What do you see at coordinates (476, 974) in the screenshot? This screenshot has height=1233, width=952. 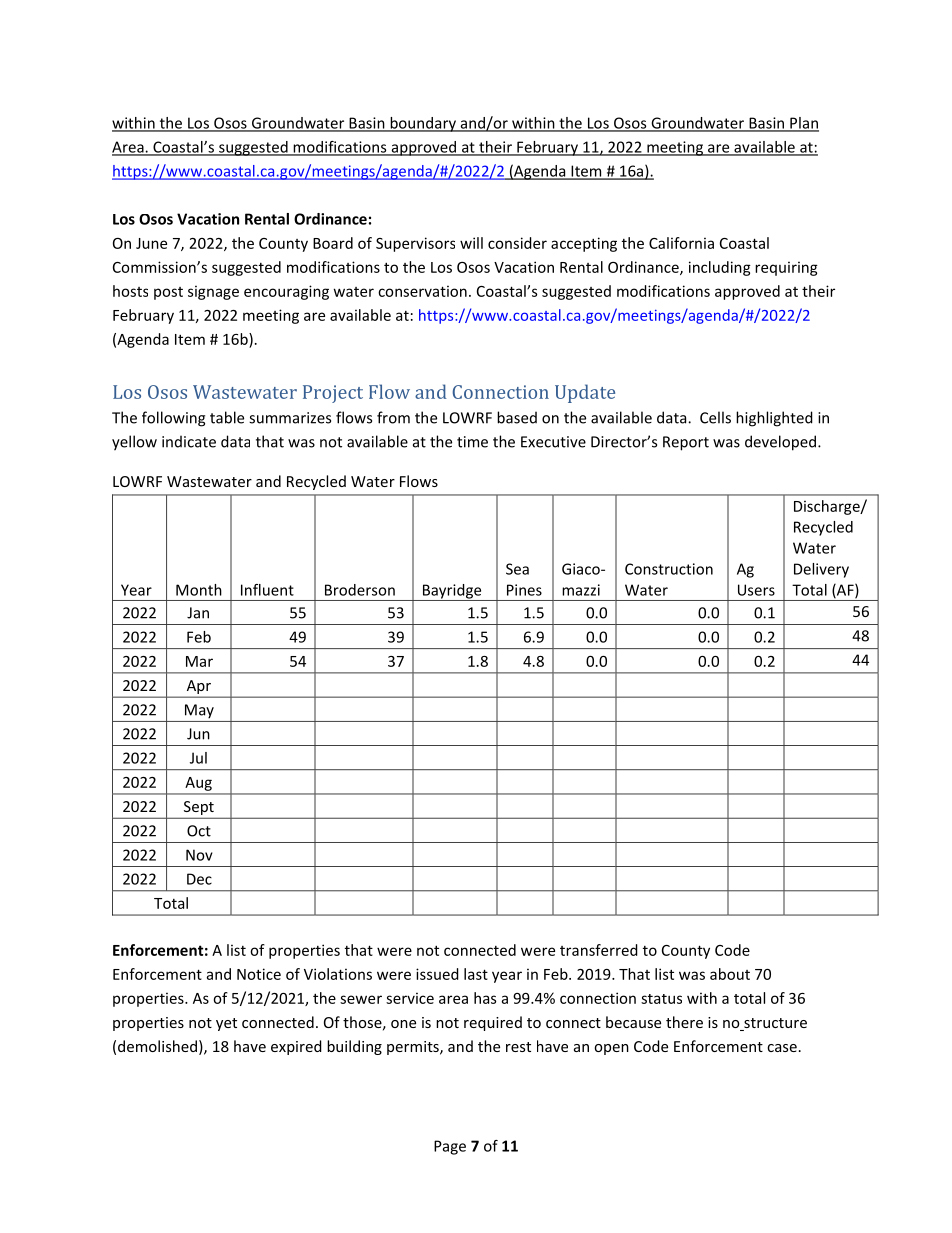 I see `last` at bounding box center [476, 974].
